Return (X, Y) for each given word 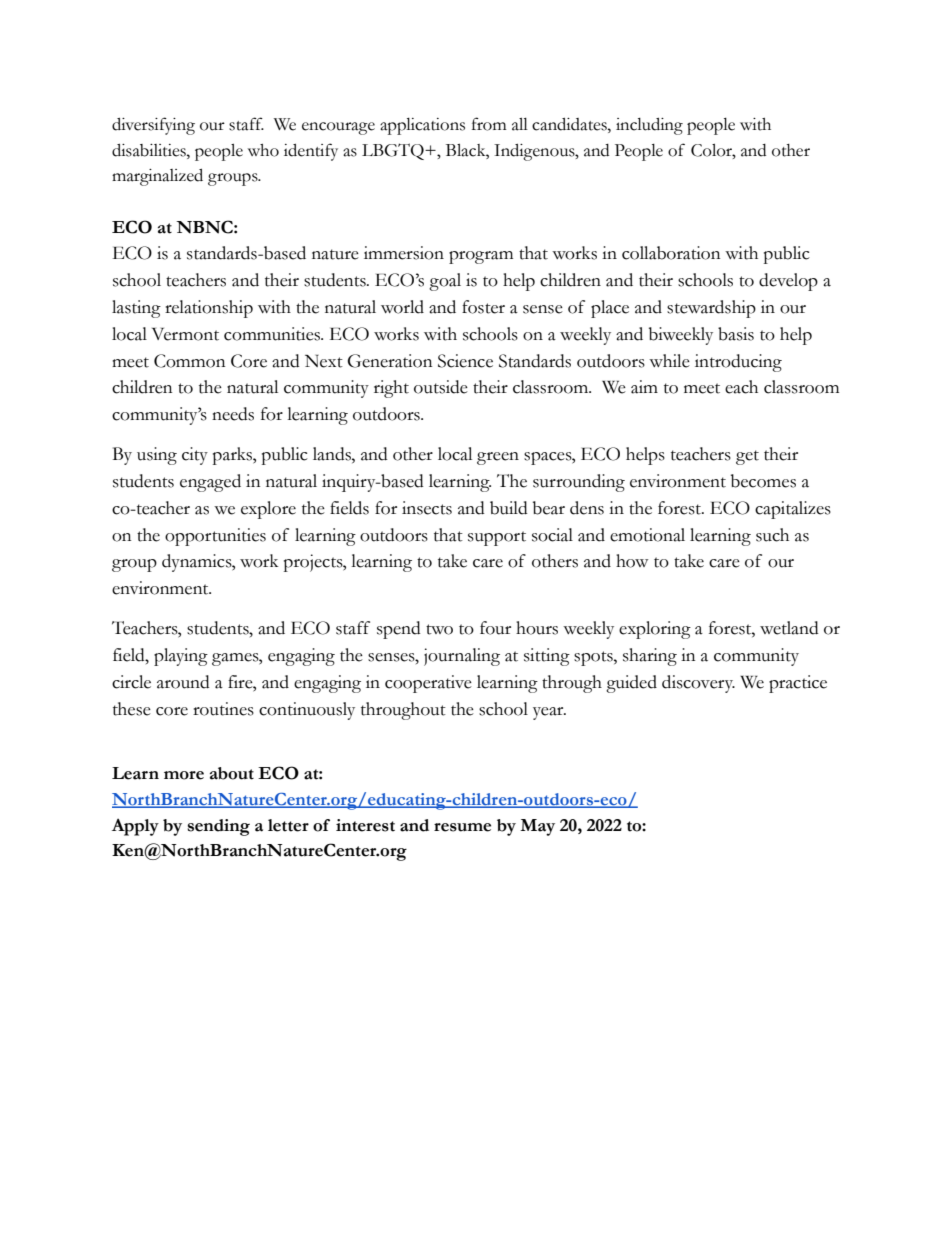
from (489, 124)
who (263, 150)
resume (462, 827)
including (649, 126)
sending (219, 827)
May (537, 827)
